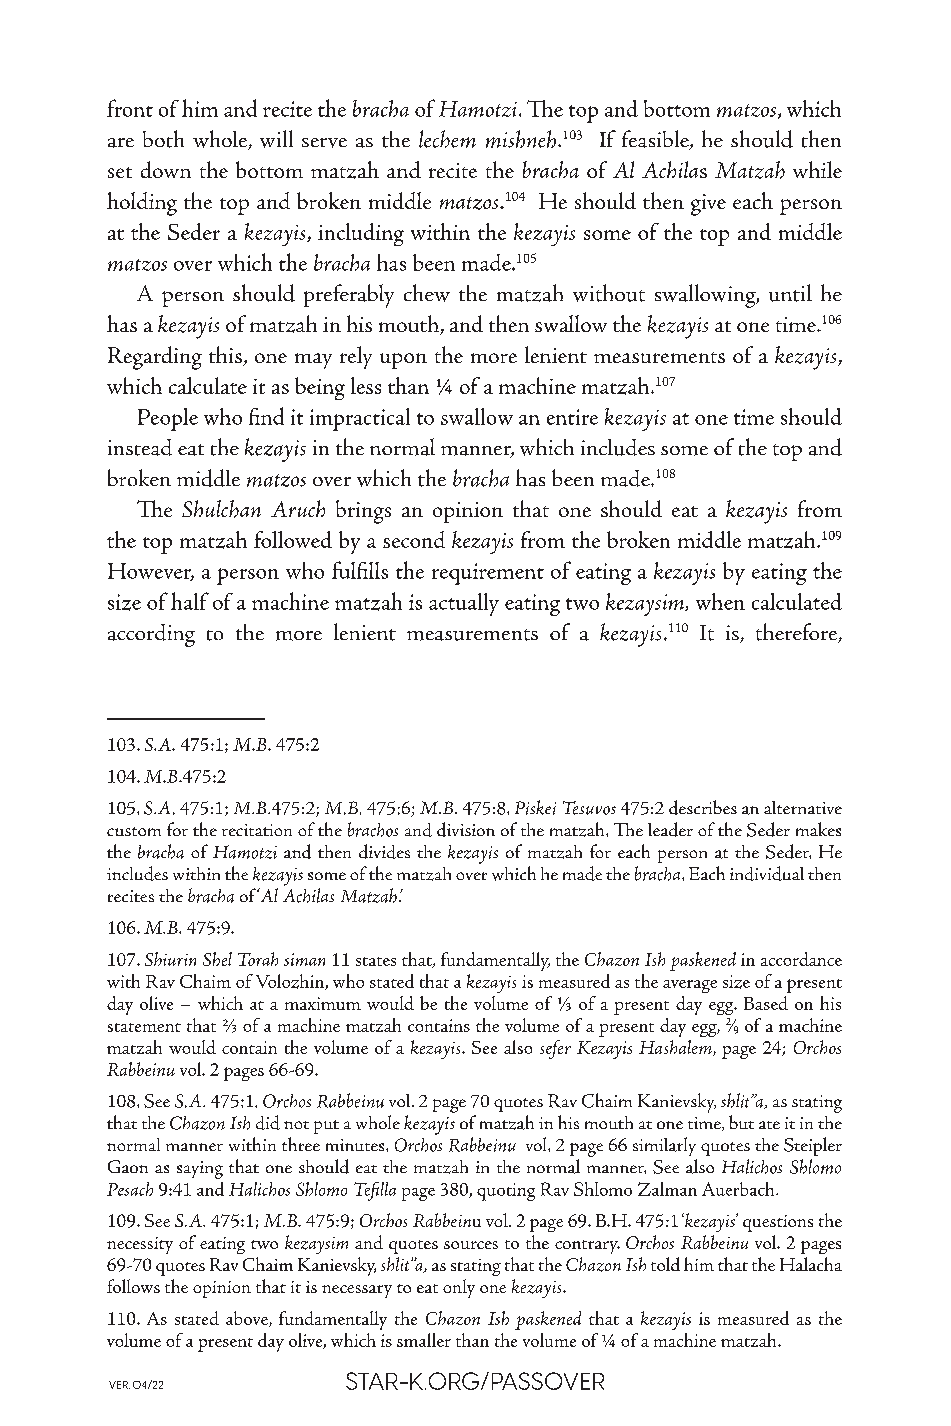  I want to click on told, so click(665, 1264).
